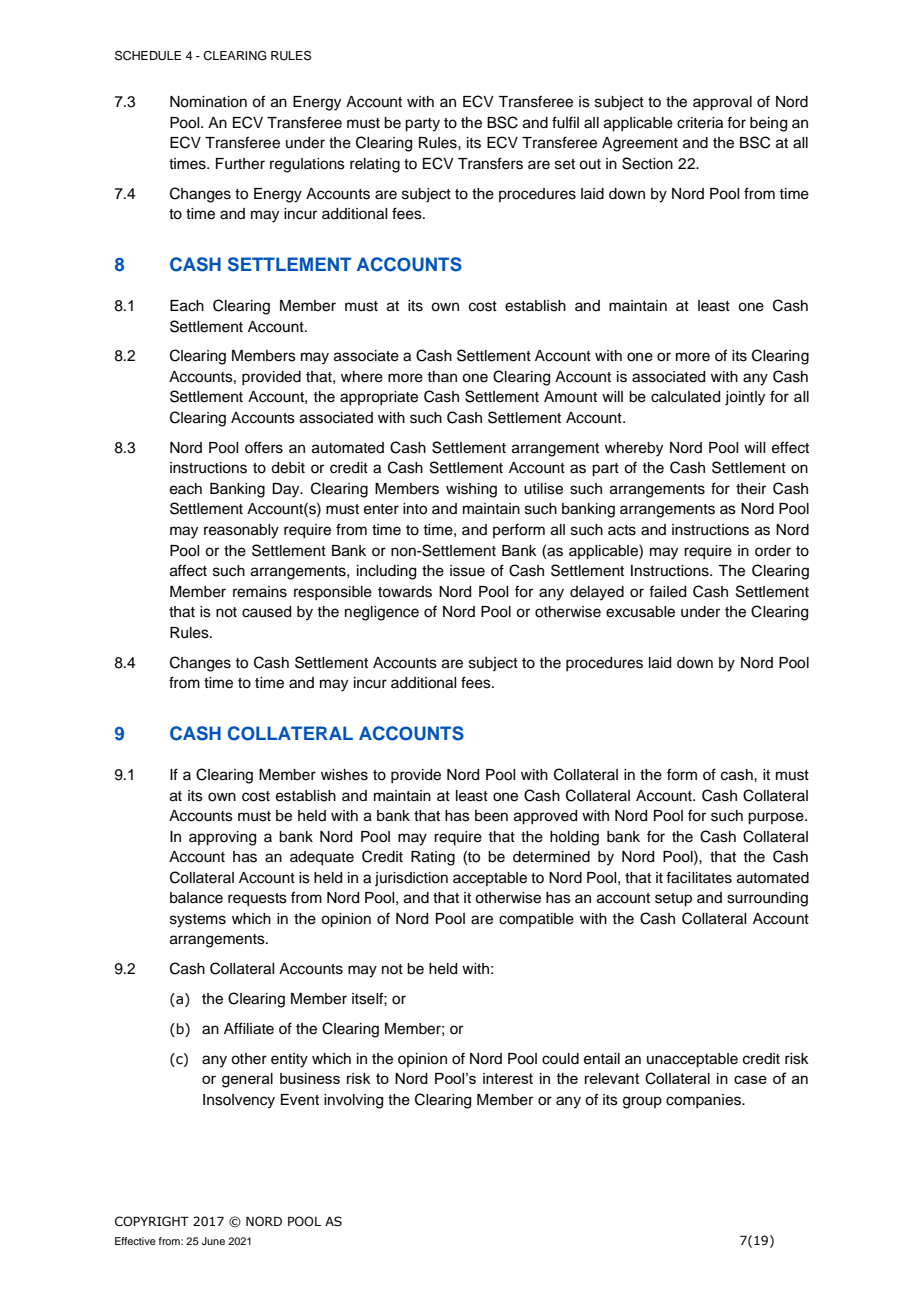 The width and height of the screenshot is (924, 1308). I want to click on interest, so click(508, 1078).
